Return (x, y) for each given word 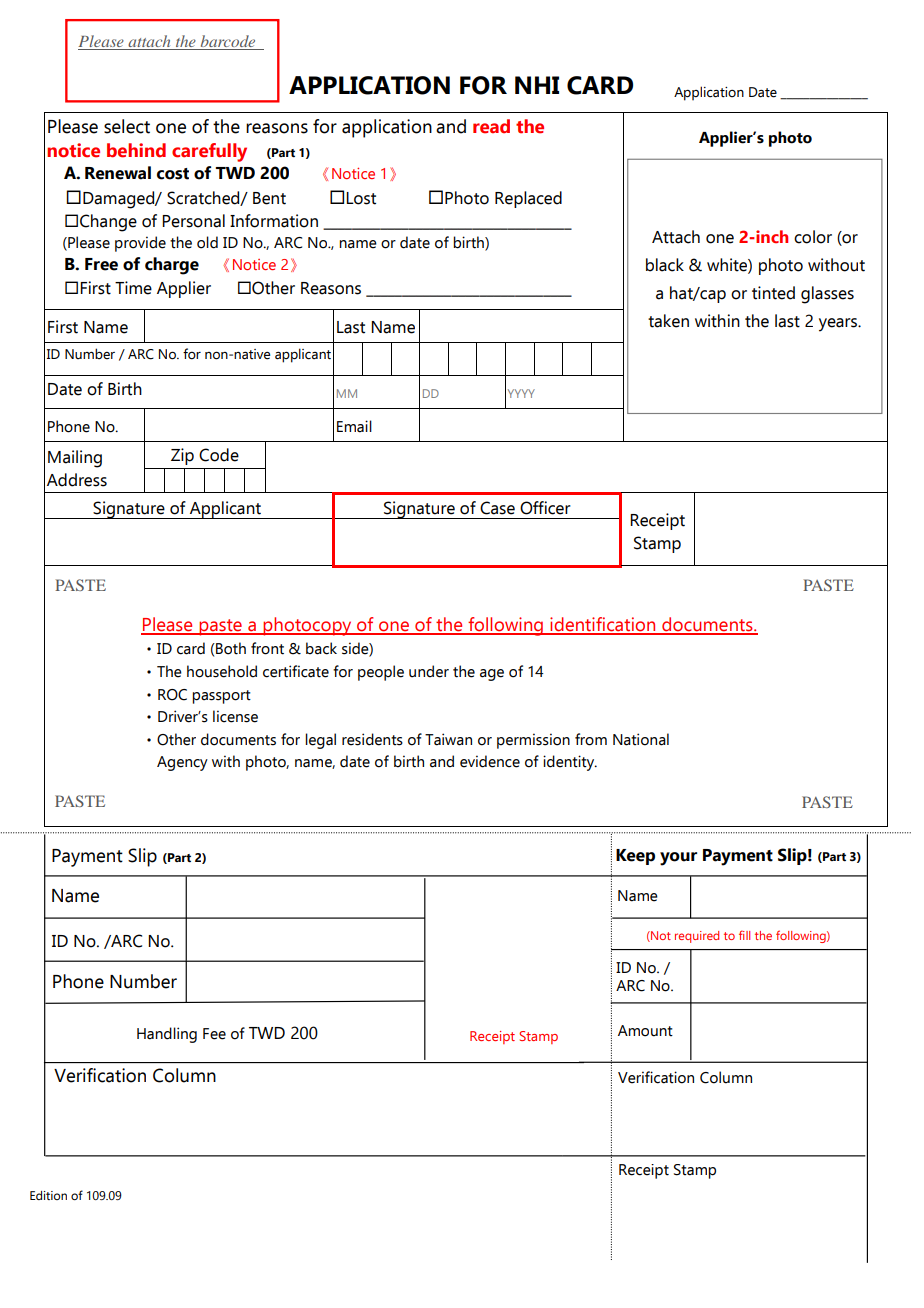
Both (230, 648)
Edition (48, 1195)
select (127, 126)
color (813, 237)
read (491, 126)
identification (603, 625)
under (429, 671)
